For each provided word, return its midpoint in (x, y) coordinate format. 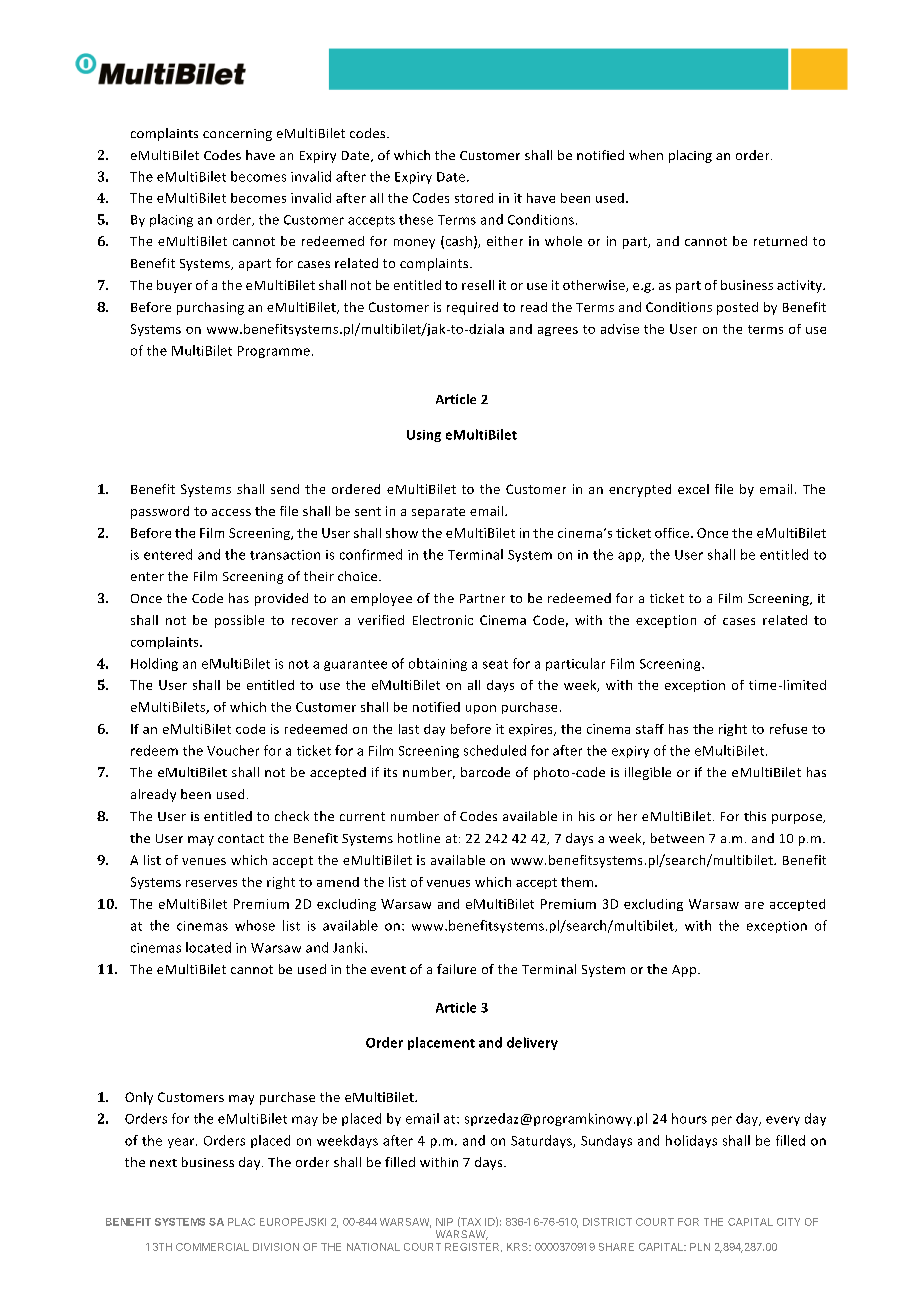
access (231, 512)
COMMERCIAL (212, 1247)
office (673, 533)
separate (438, 513)
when (646, 155)
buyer (174, 286)
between (677, 838)
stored (474, 198)
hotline (419, 838)
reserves (211, 883)
